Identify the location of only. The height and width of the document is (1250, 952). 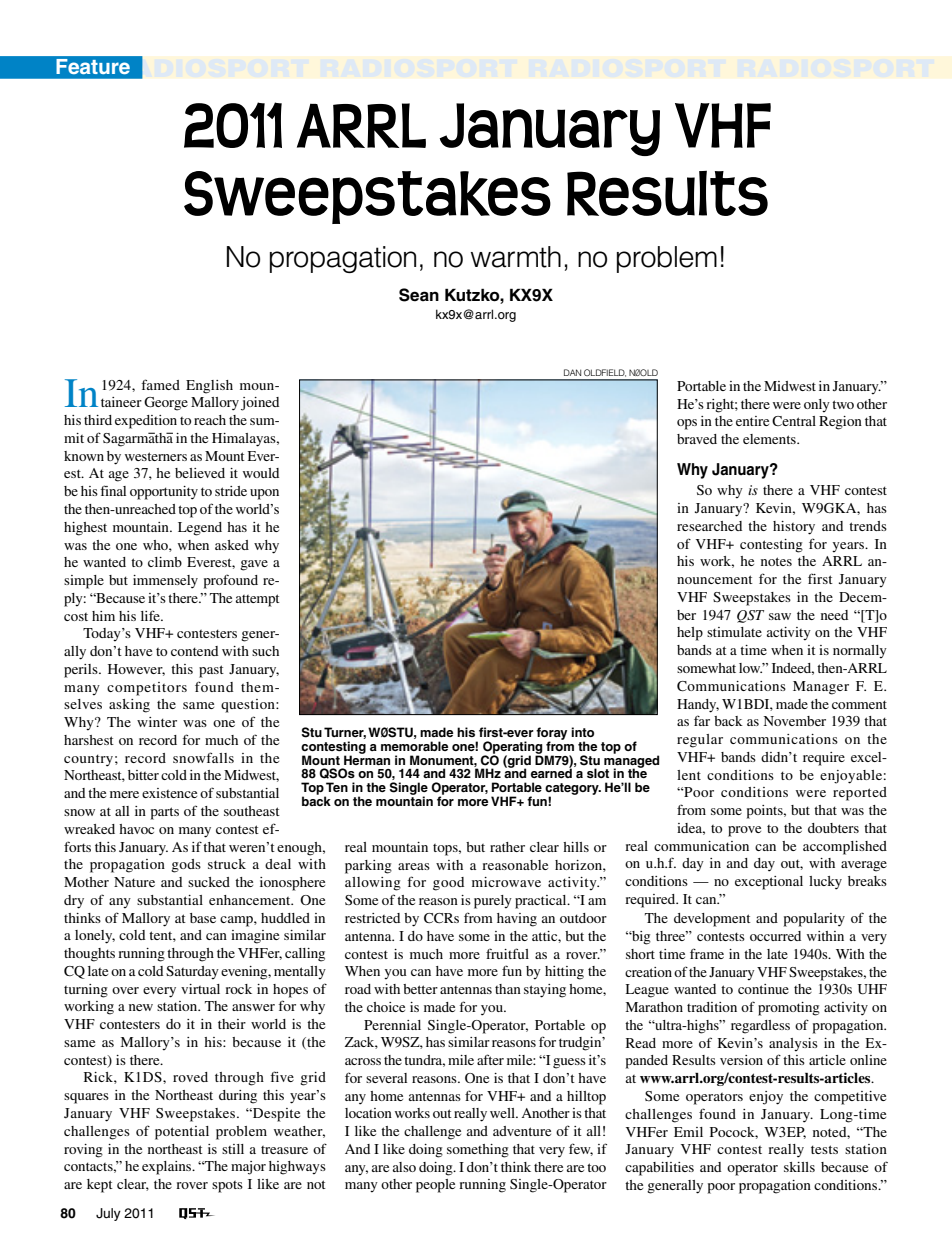
(817, 406).
